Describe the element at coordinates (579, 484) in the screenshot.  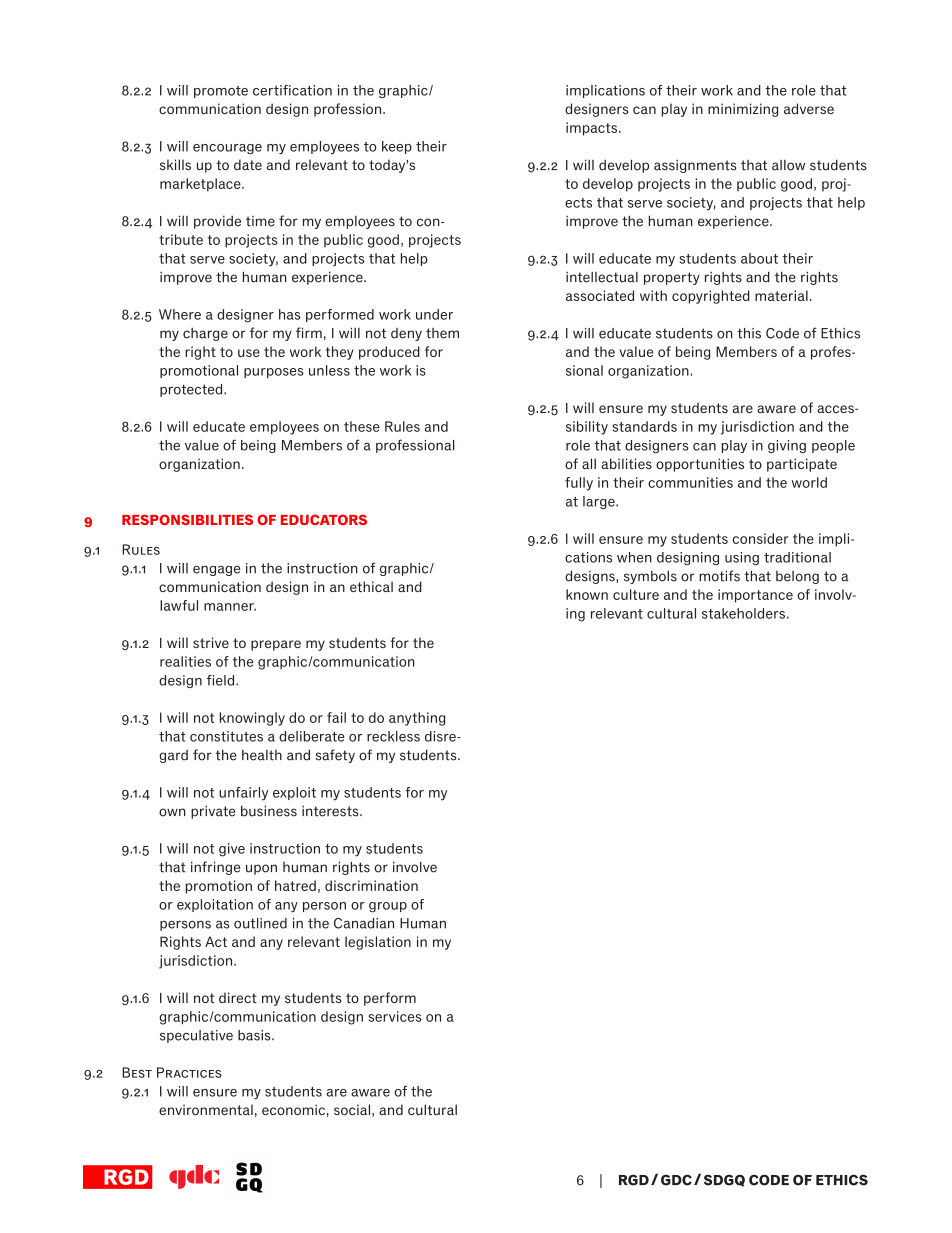
I see `fully` at that location.
